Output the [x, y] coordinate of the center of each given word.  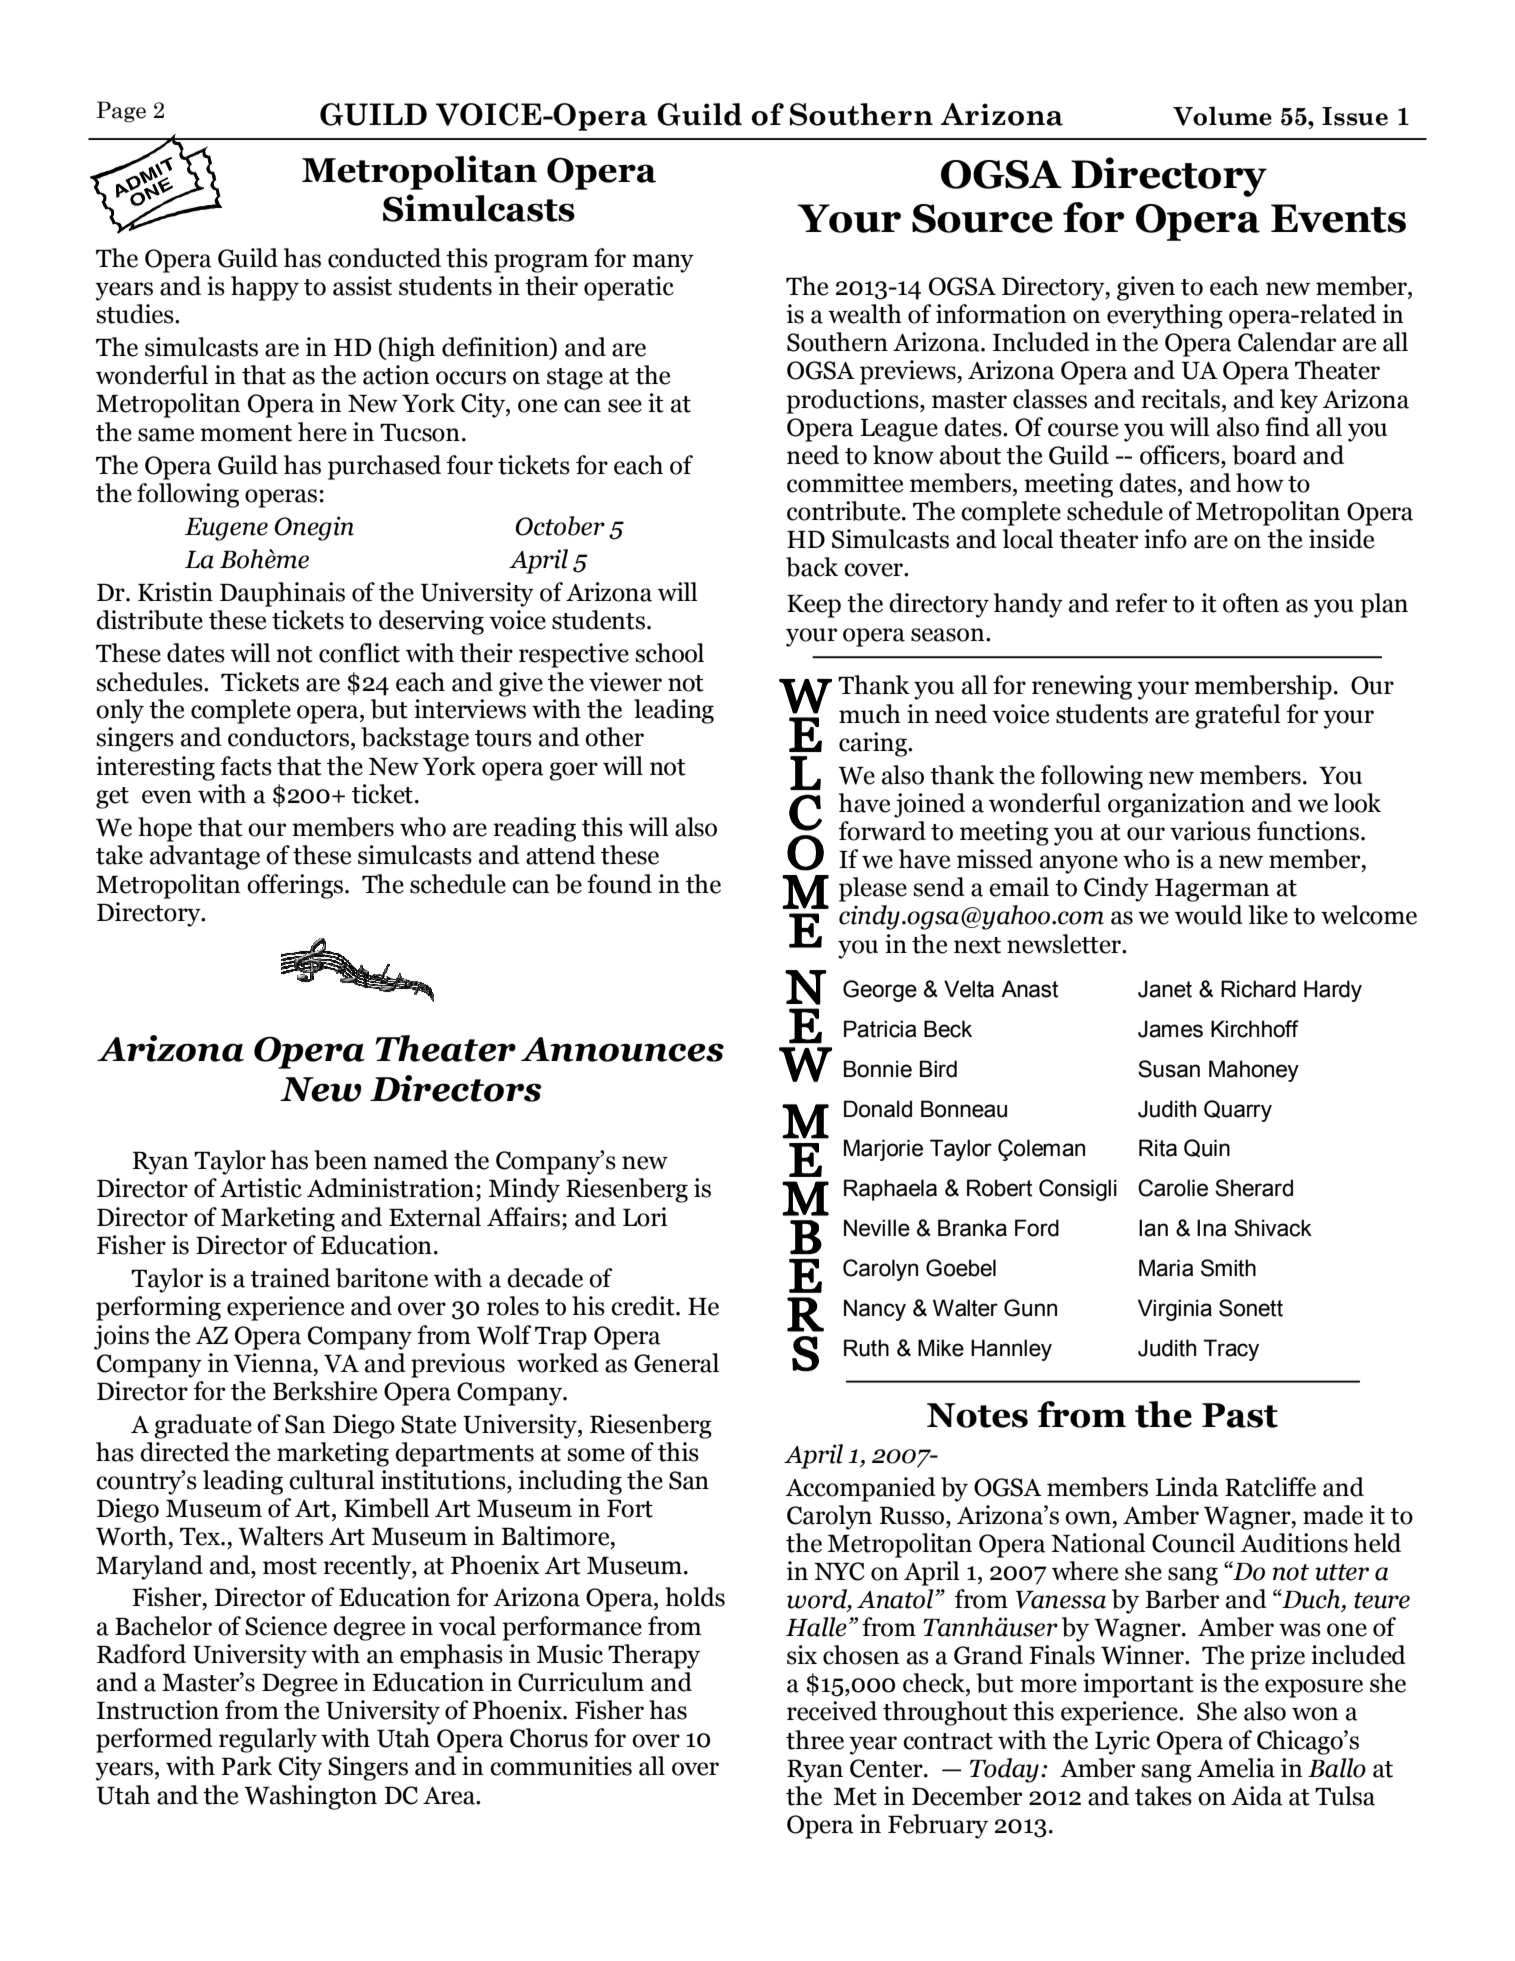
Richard [1258, 989]
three [815, 1740]
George [880, 991]
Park [246, 1766]
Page [121, 112]
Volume [1222, 116]
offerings [296, 886]
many [663, 263]
